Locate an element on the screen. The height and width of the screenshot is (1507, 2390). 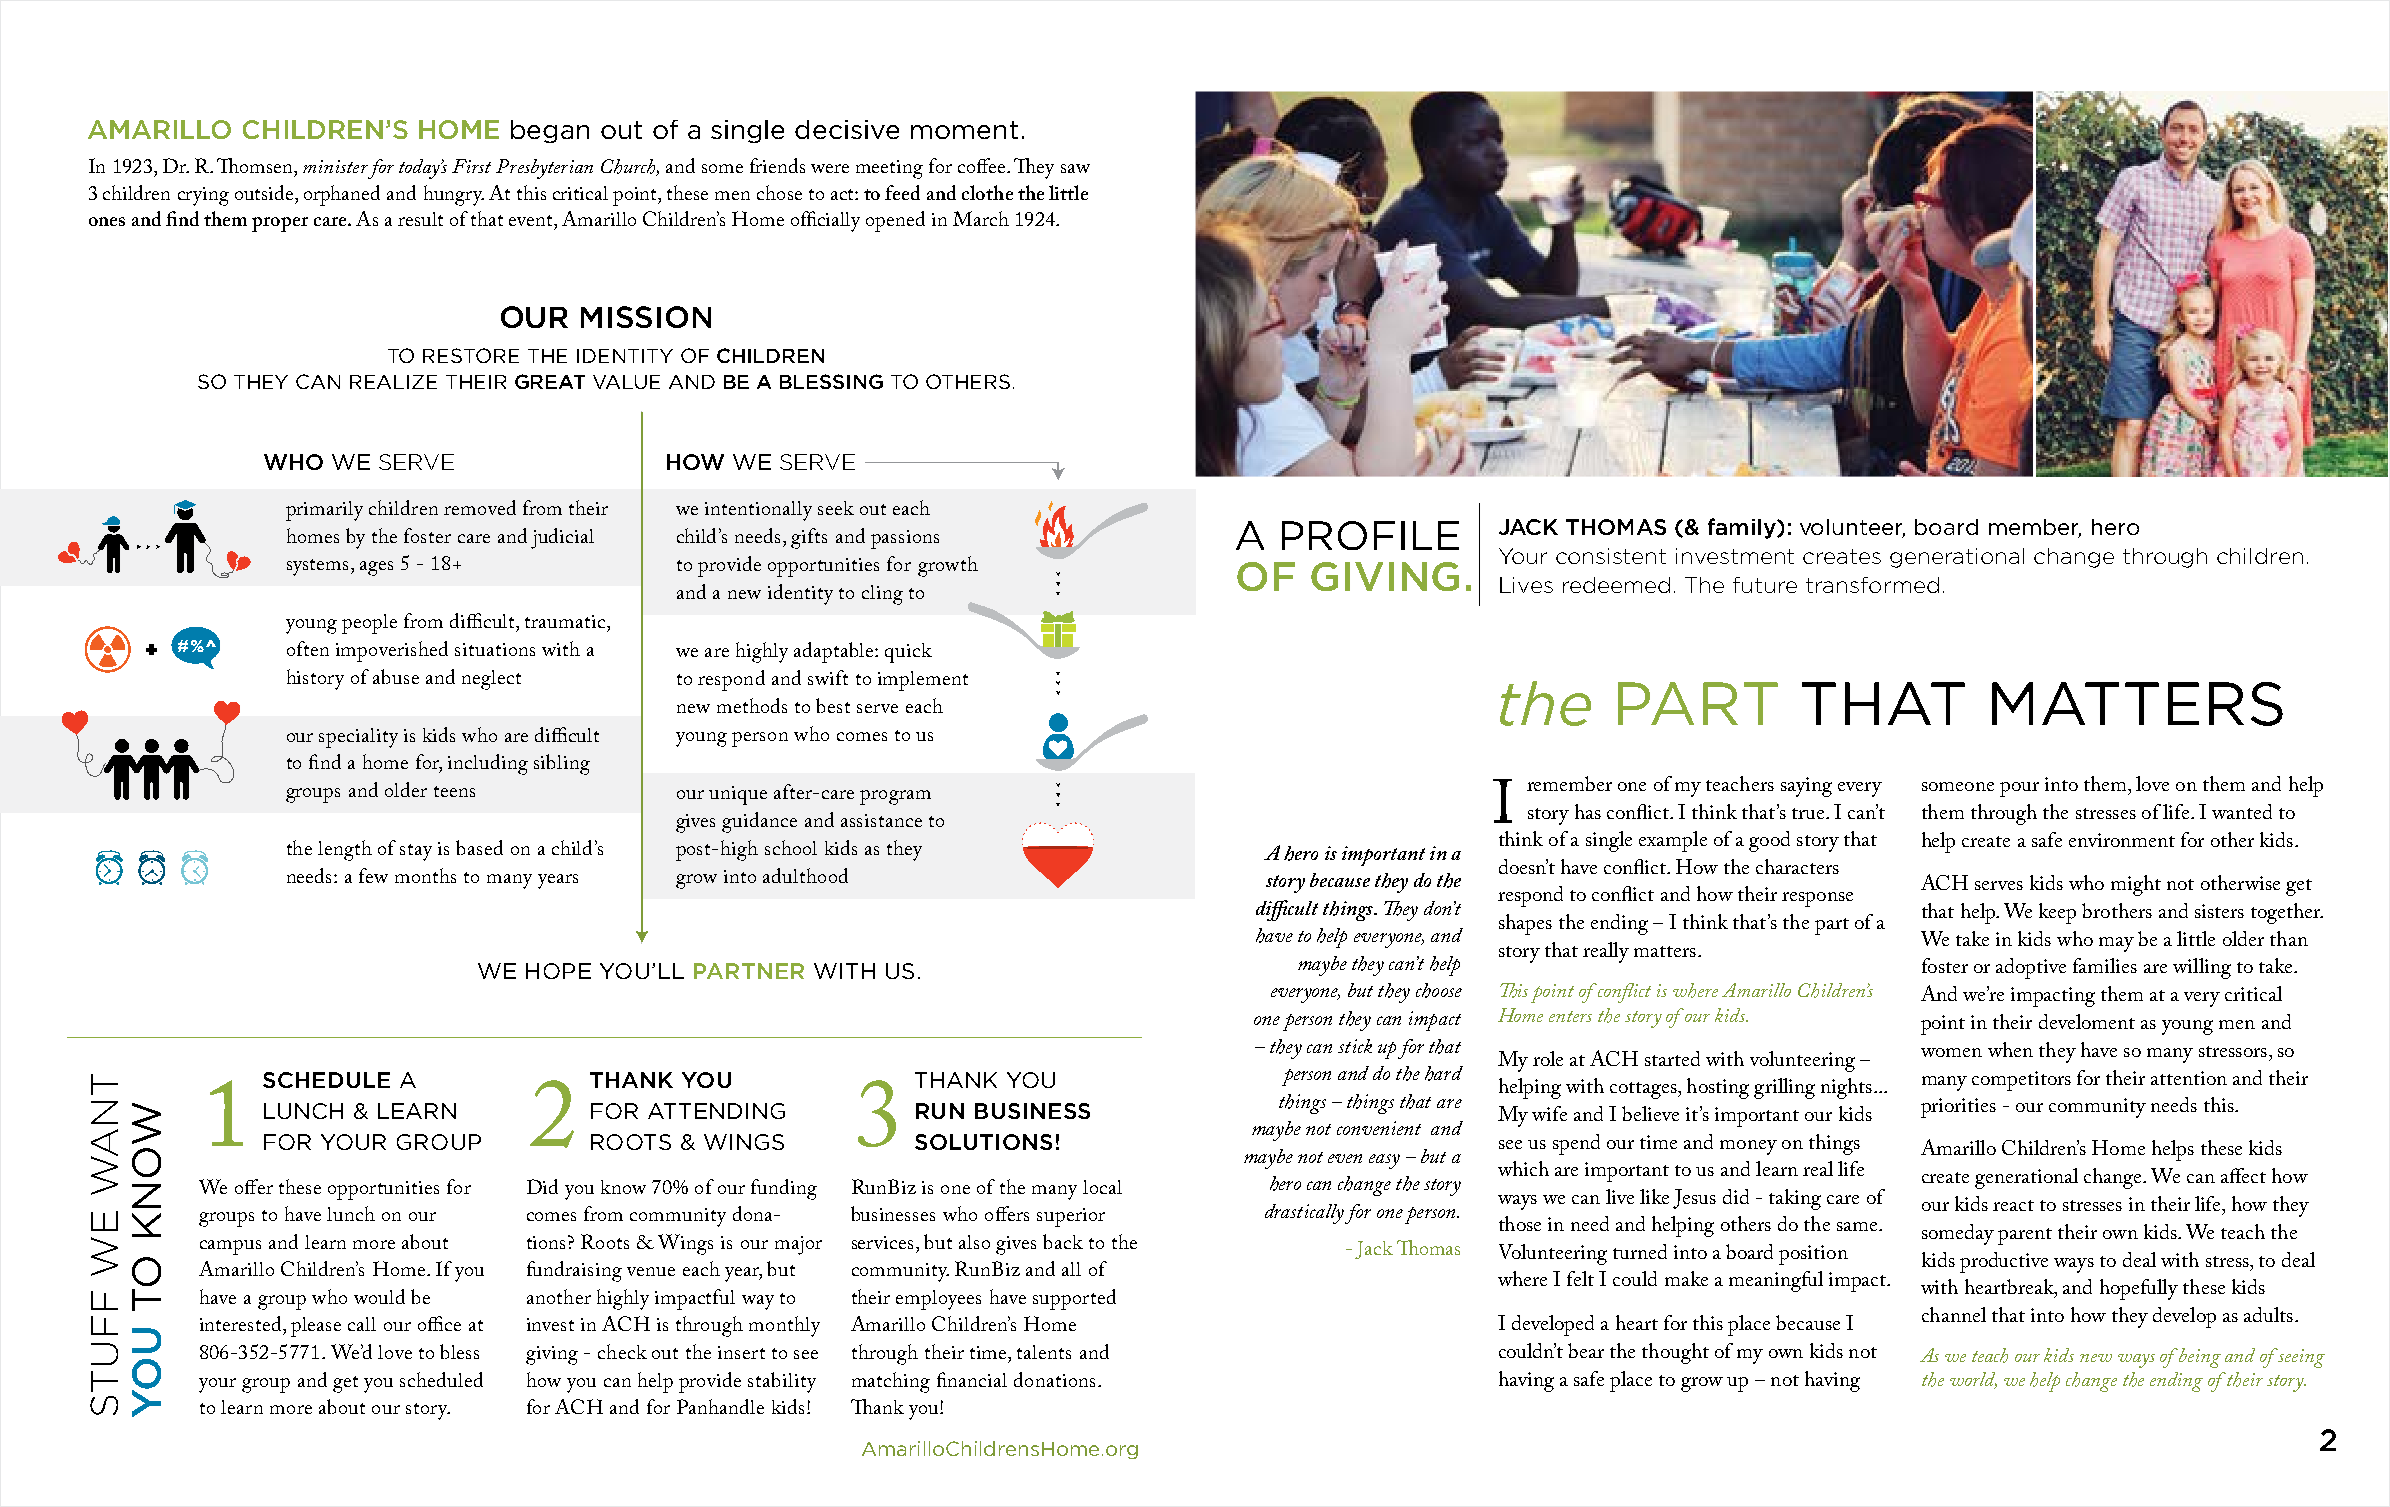
talents is located at coordinates (1044, 1352).
